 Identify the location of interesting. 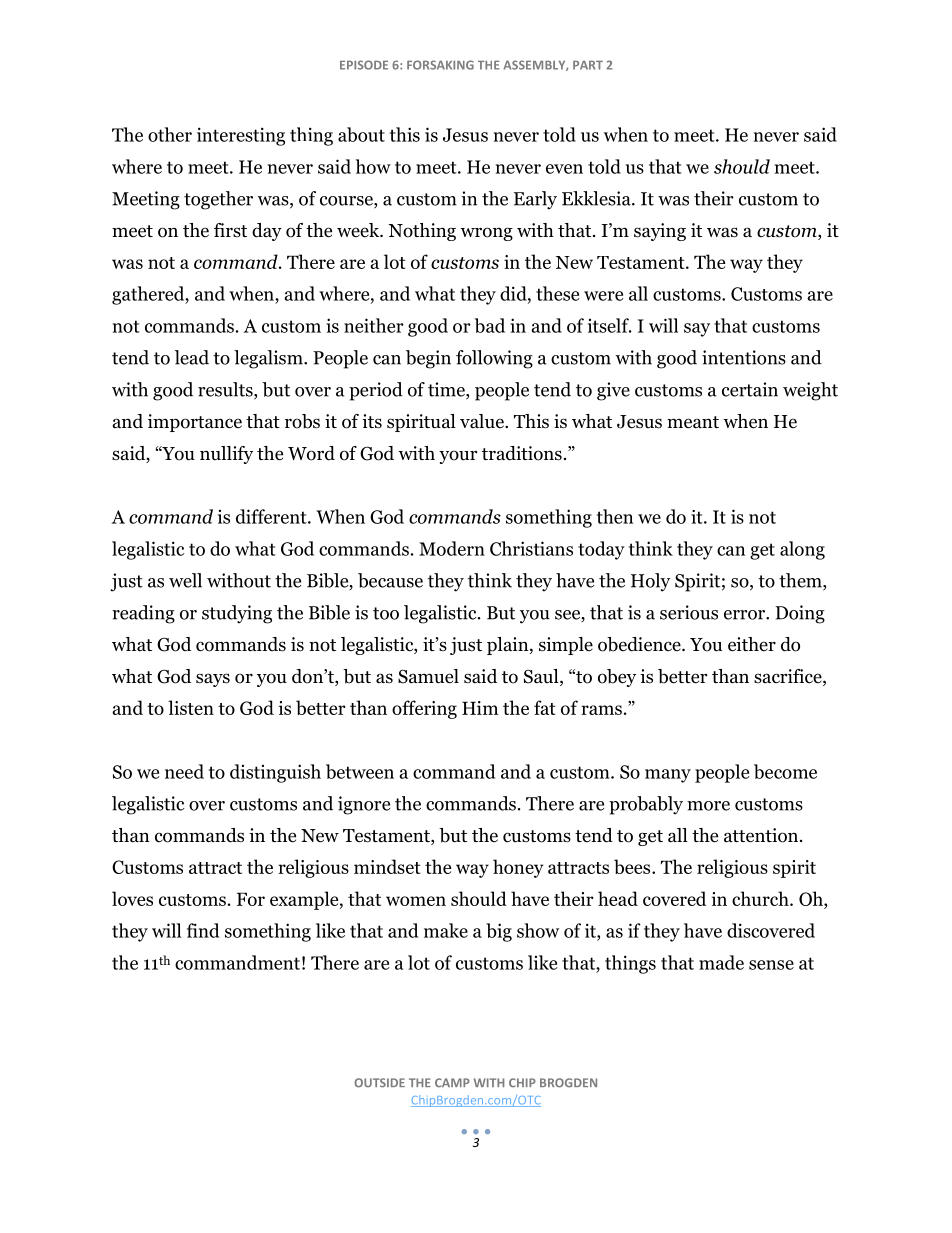
(241, 136).
